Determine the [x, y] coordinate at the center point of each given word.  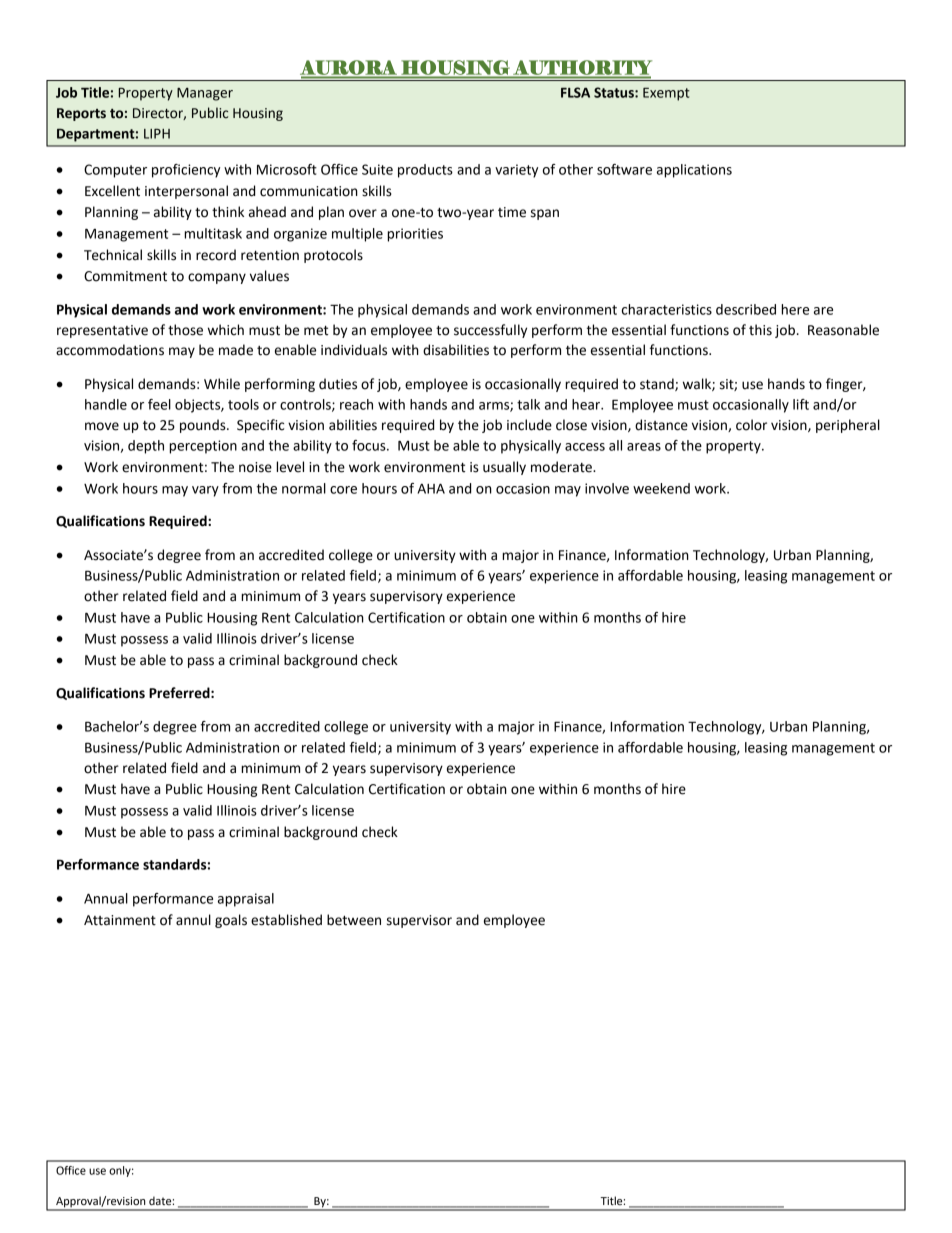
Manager [205, 94]
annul [193, 920]
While [222, 384]
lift [801, 404]
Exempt [666, 94]
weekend [661, 488]
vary [205, 491]
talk [528, 404]
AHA [431, 488]
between [354, 920]
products [425, 171]
